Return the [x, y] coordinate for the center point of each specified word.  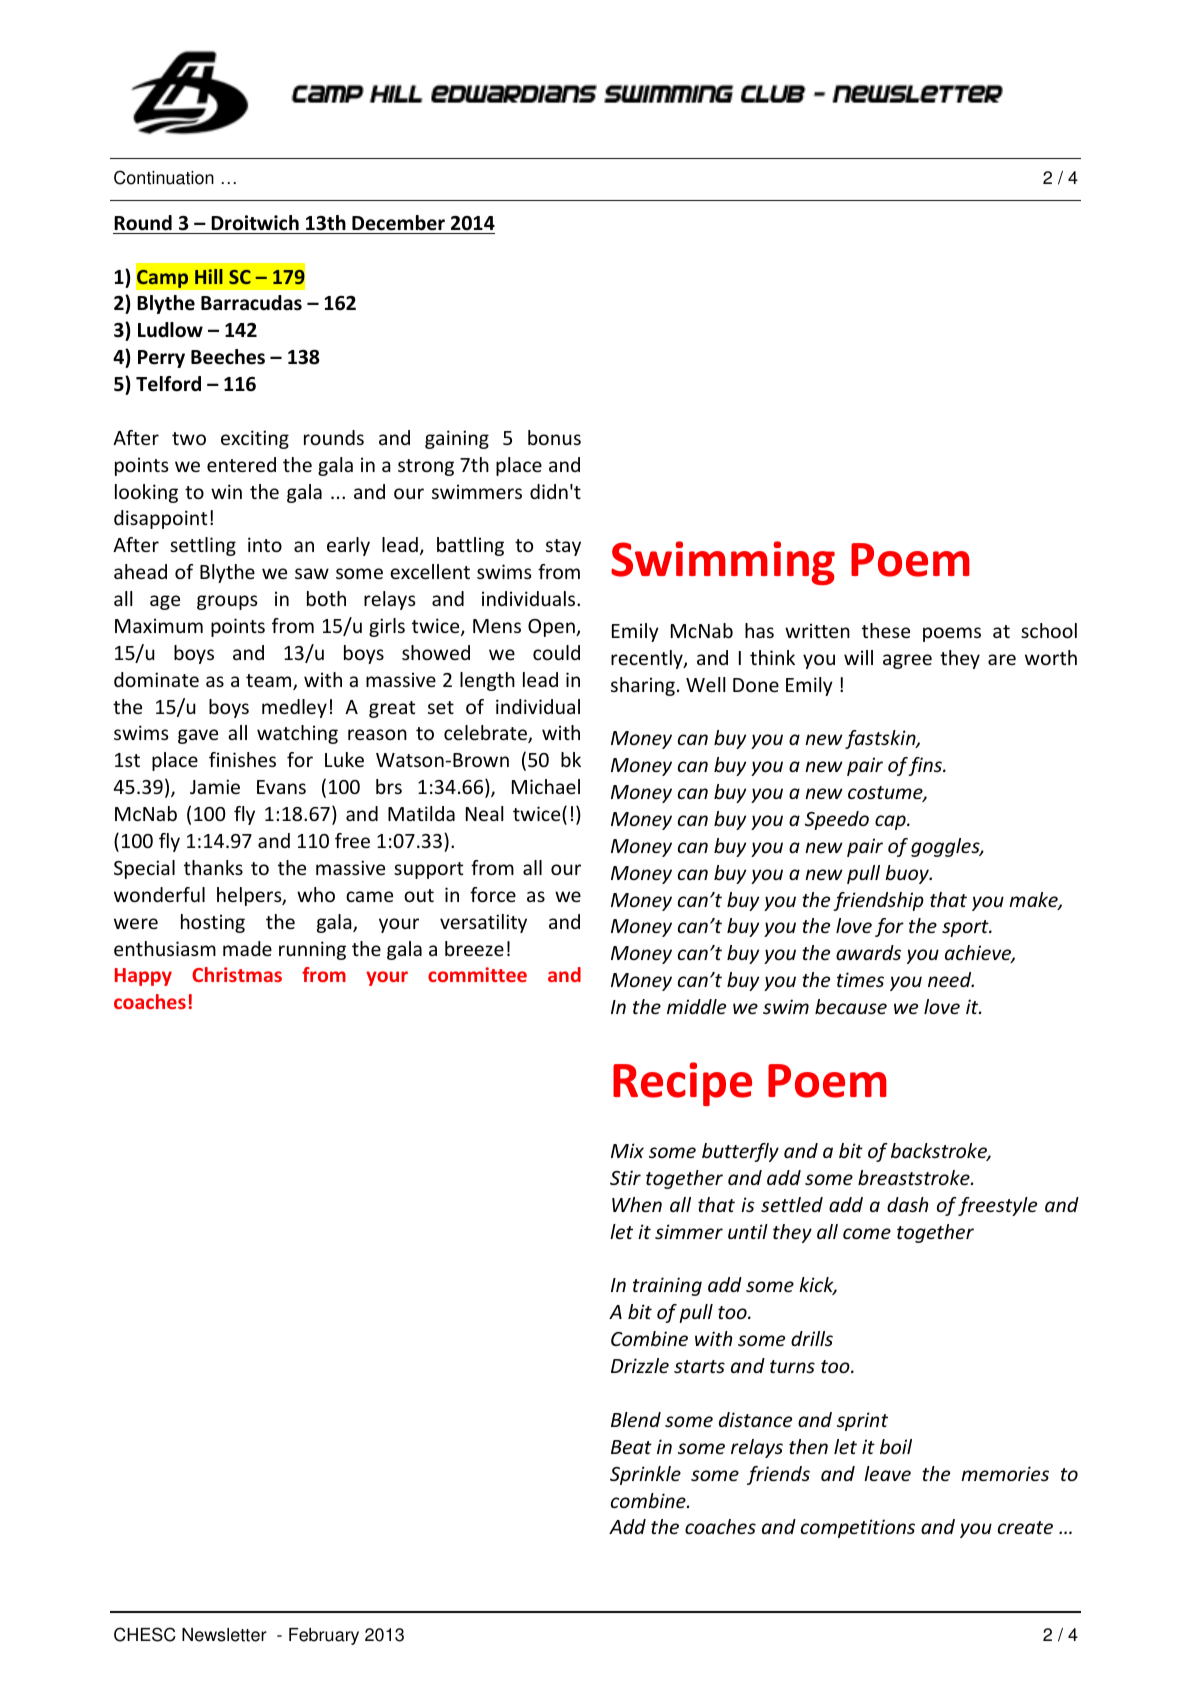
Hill [209, 276]
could [556, 652]
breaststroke [915, 1177]
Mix [627, 1150]
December [398, 223]
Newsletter [224, 1635]
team [270, 682]
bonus [554, 437]
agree [907, 661]
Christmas [237, 974]
